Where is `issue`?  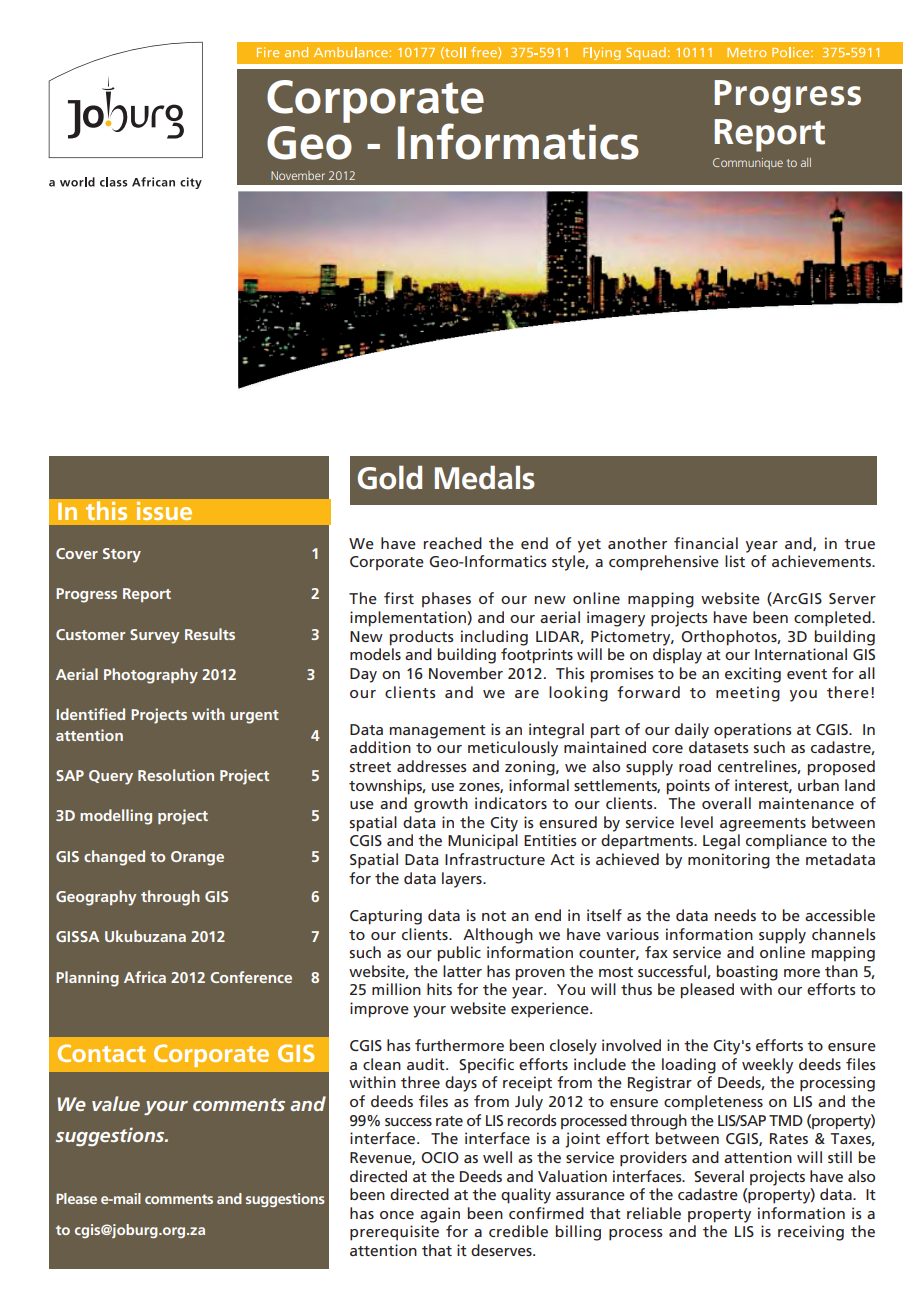 issue is located at coordinates (164, 511).
